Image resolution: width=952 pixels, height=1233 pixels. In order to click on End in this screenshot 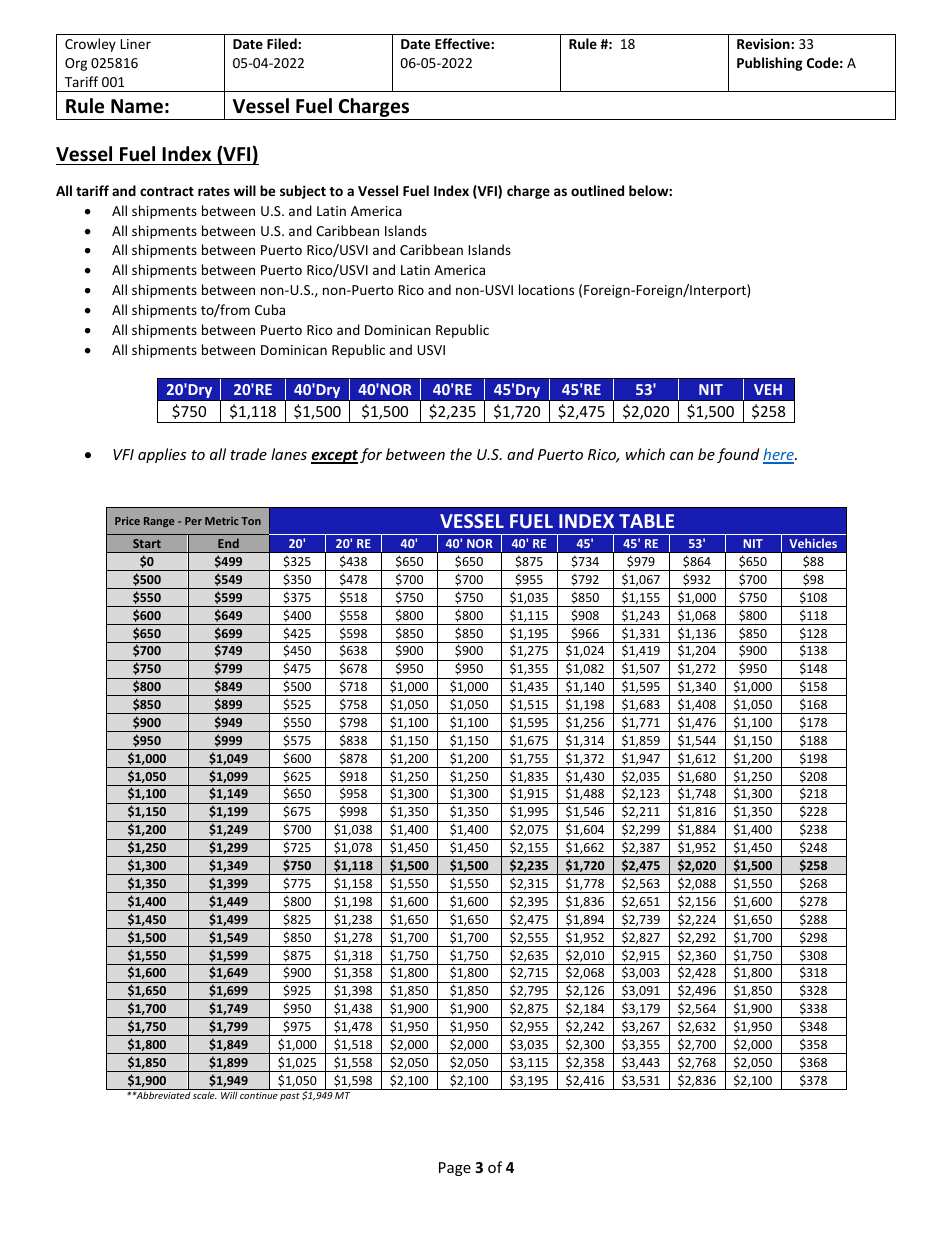, I will do `click(228, 543)`.
